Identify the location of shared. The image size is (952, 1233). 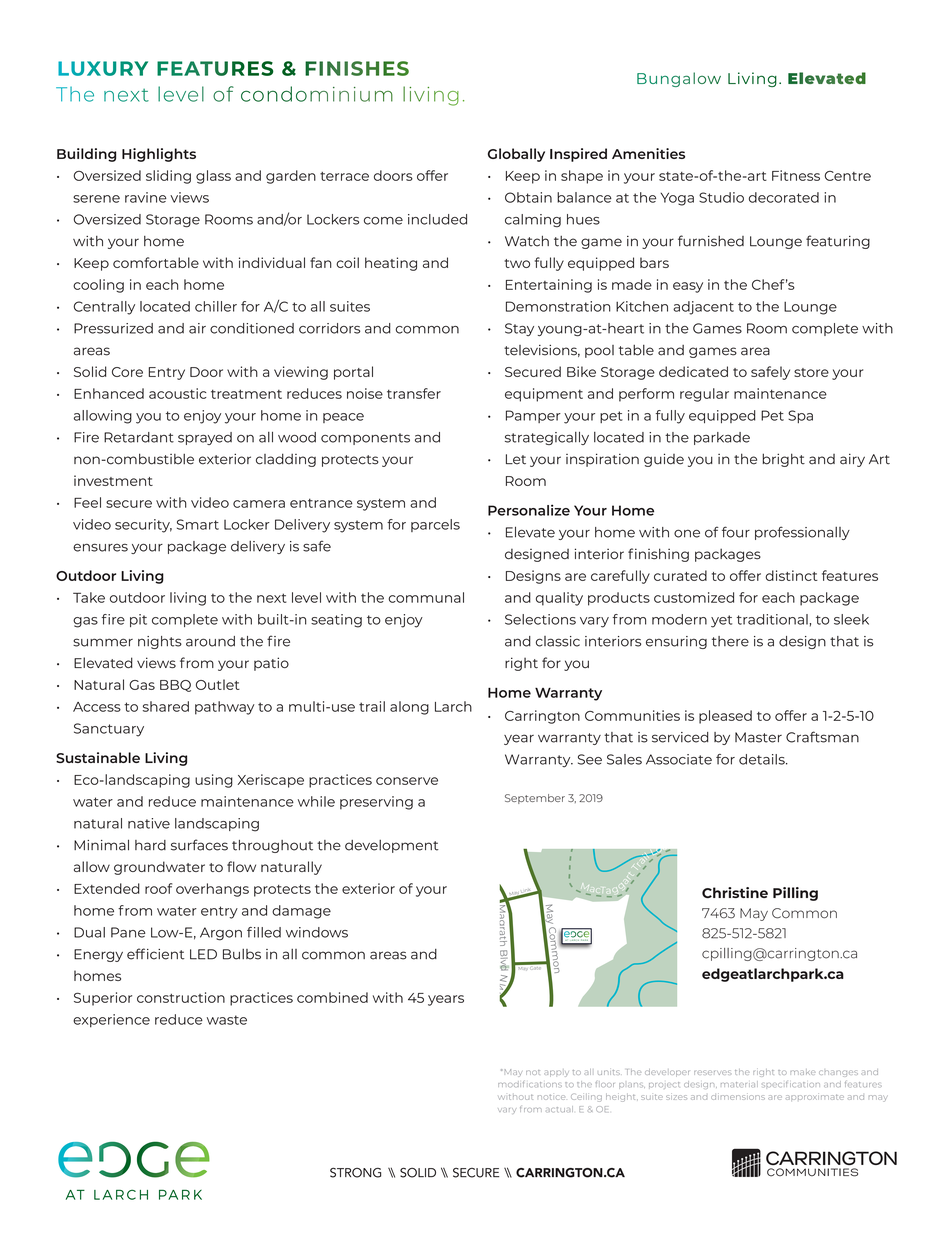
(166, 706).
